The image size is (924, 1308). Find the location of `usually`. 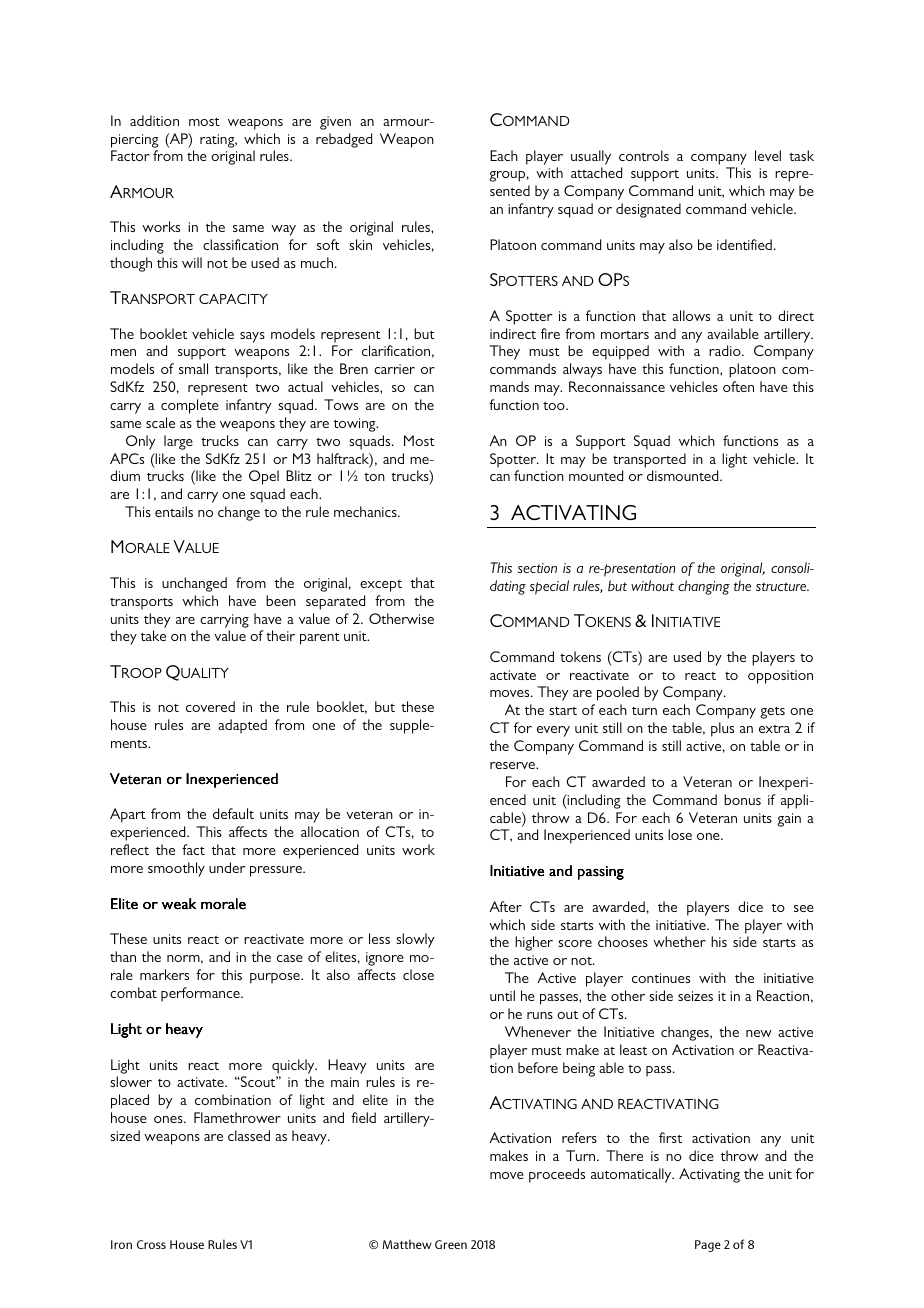

usually is located at coordinates (591, 157).
